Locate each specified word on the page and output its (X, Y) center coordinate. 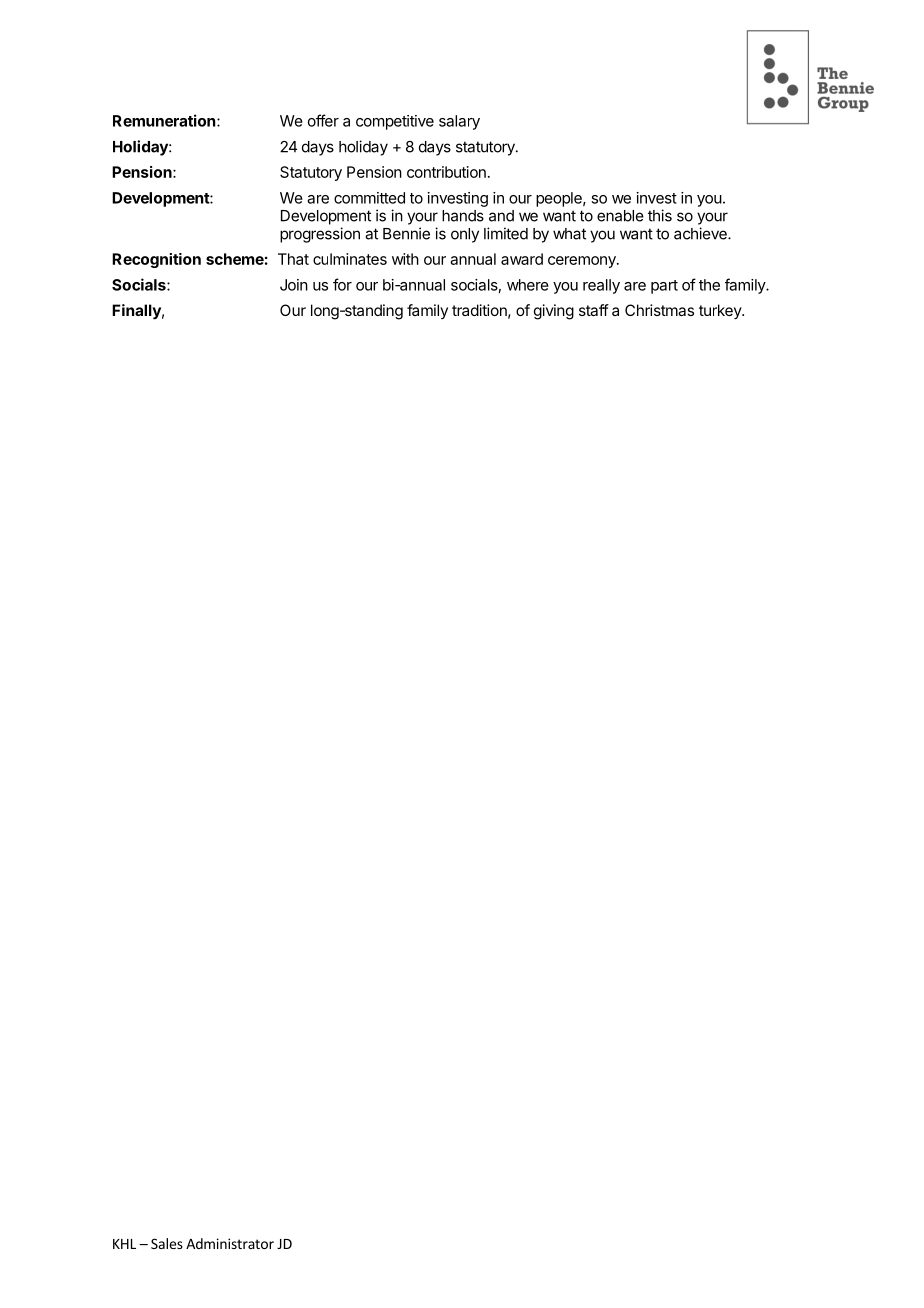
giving (554, 312)
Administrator (230, 1243)
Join (294, 285)
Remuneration (165, 120)
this (660, 215)
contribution (446, 172)
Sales (167, 1243)
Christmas (659, 310)
